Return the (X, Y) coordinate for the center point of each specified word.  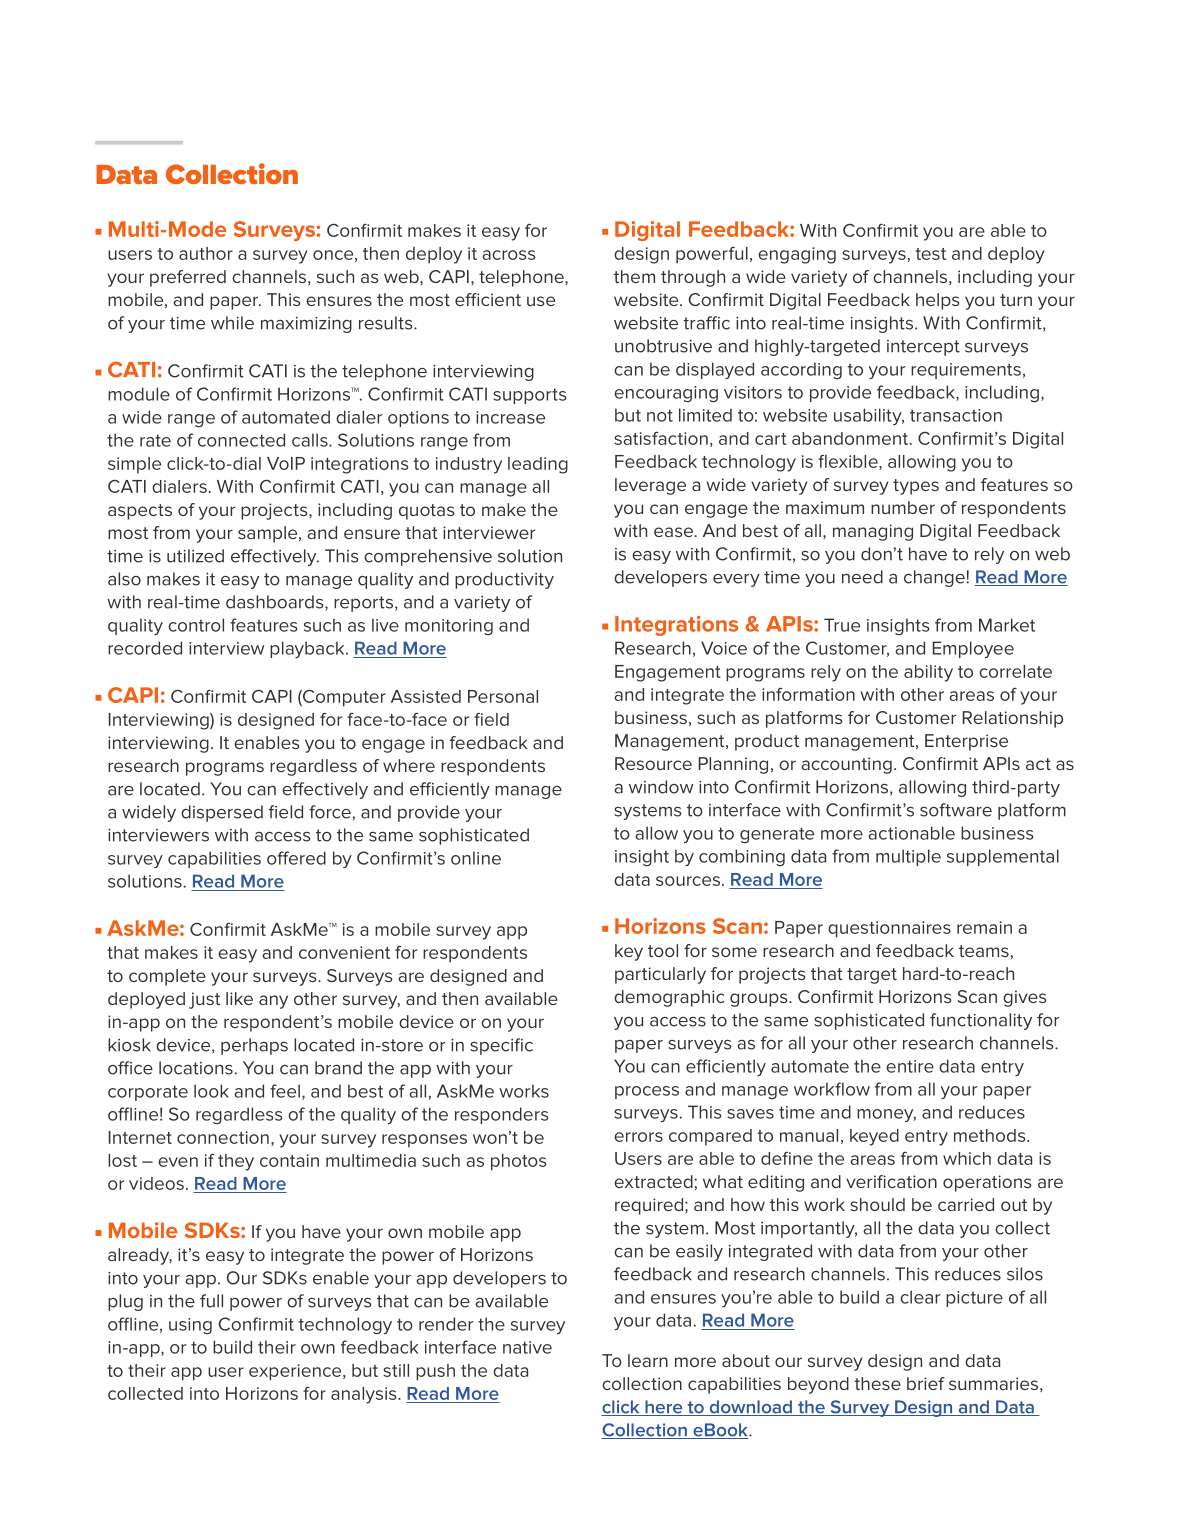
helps (938, 301)
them (634, 276)
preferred (188, 278)
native (527, 1347)
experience (296, 1372)
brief (926, 1383)
